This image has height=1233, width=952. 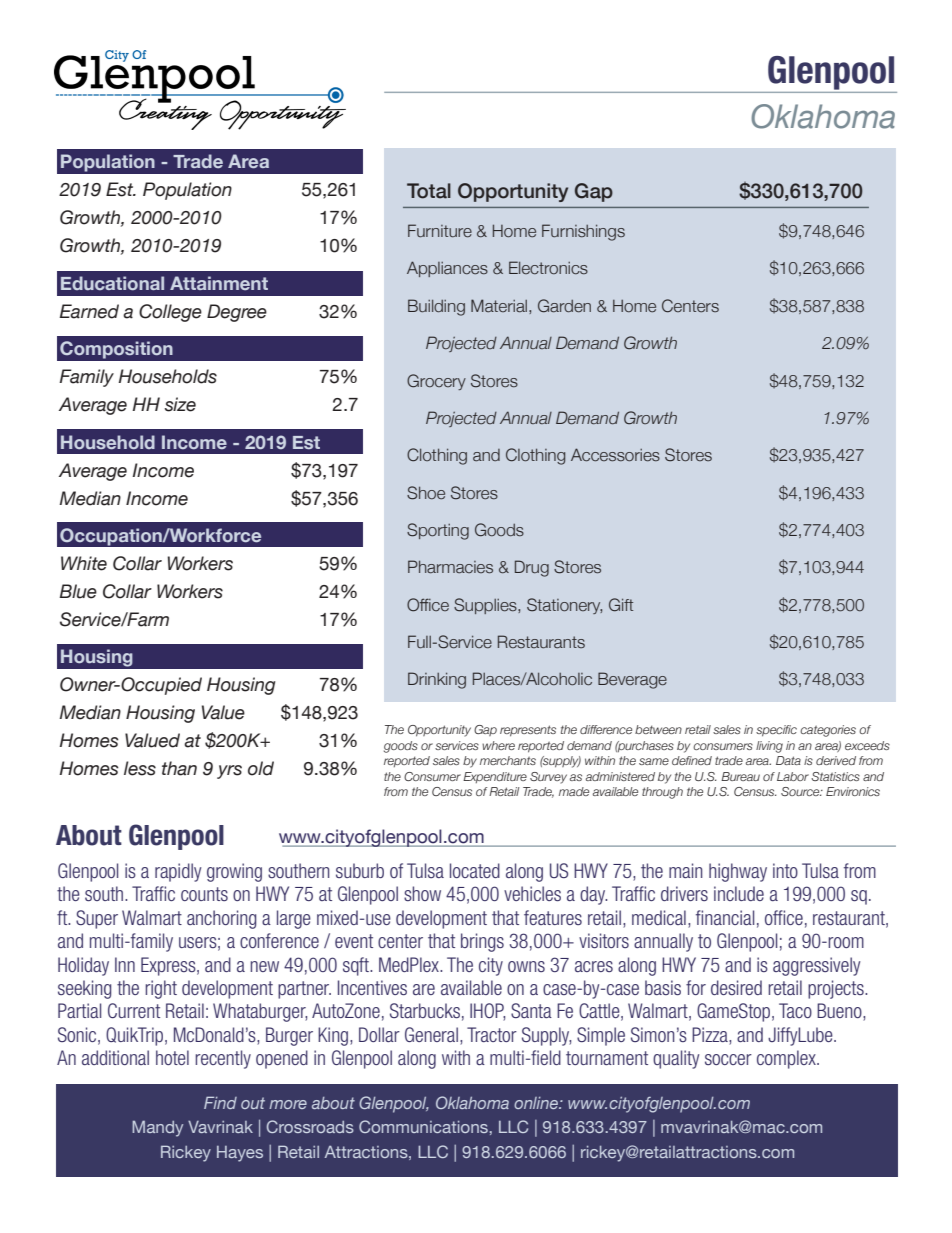 What do you see at coordinates (440, 231) in the image?
I see `Furniture` at bounding box center [440, 231].
